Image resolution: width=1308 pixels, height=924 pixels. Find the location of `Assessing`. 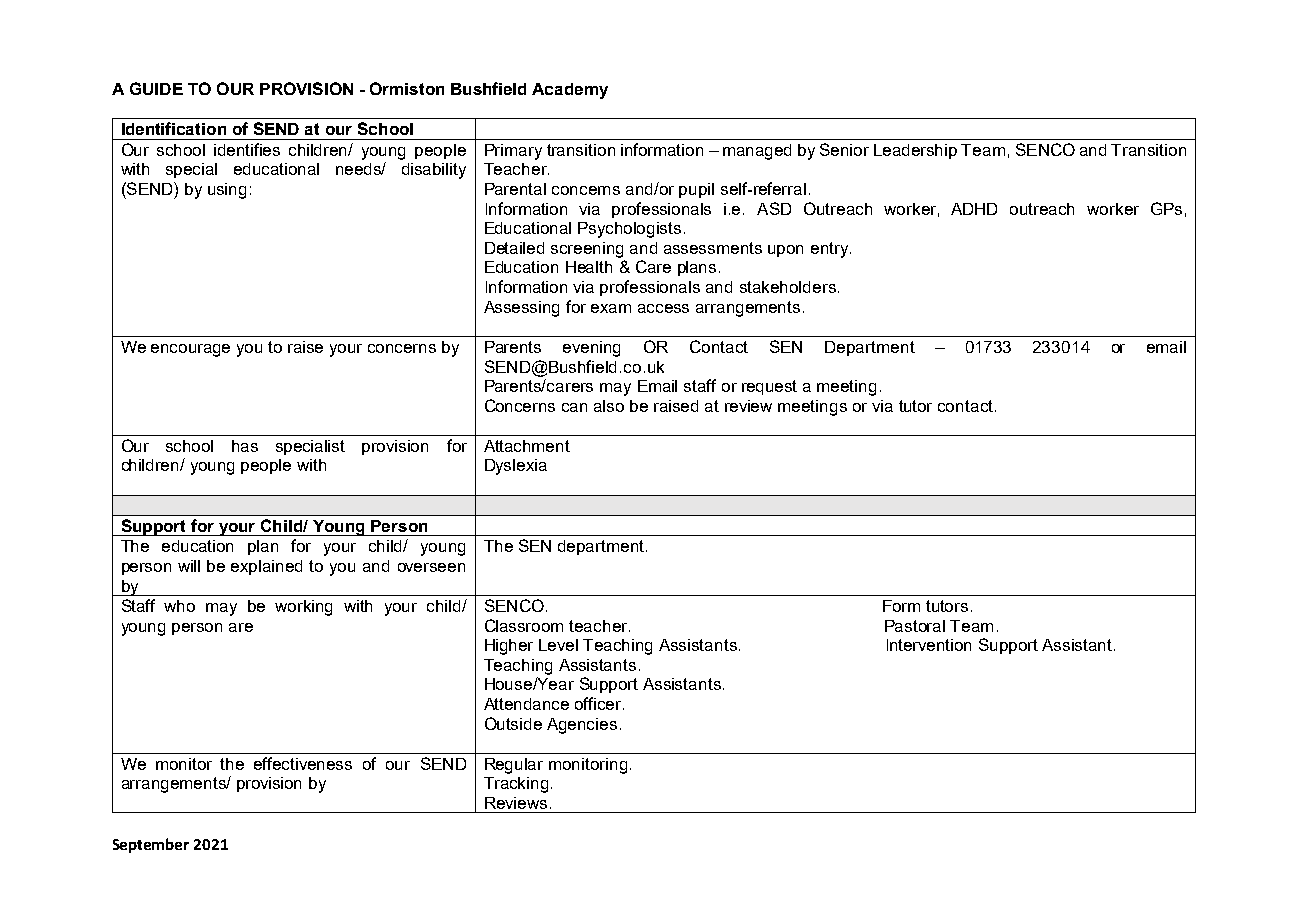

Assessing is located at coordinates (521, 309).
